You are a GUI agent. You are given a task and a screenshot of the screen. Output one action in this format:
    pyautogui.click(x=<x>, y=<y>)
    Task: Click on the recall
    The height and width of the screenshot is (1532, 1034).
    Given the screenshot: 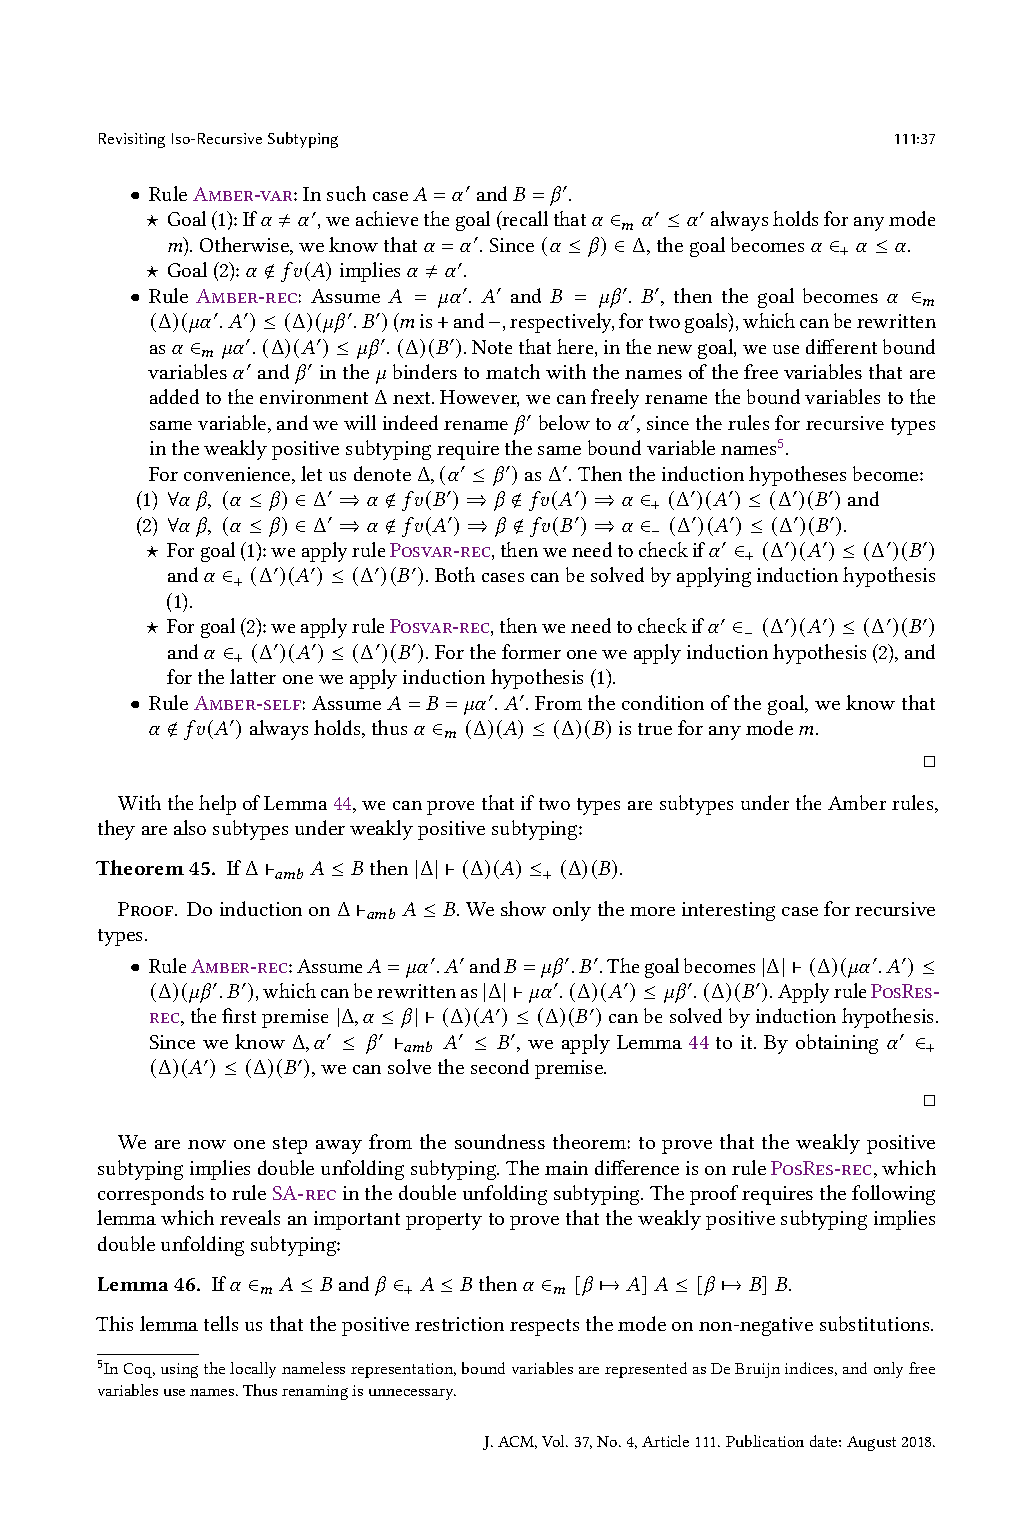 What is the action you would take?
    pyautogui.click(x=524, y=220)
